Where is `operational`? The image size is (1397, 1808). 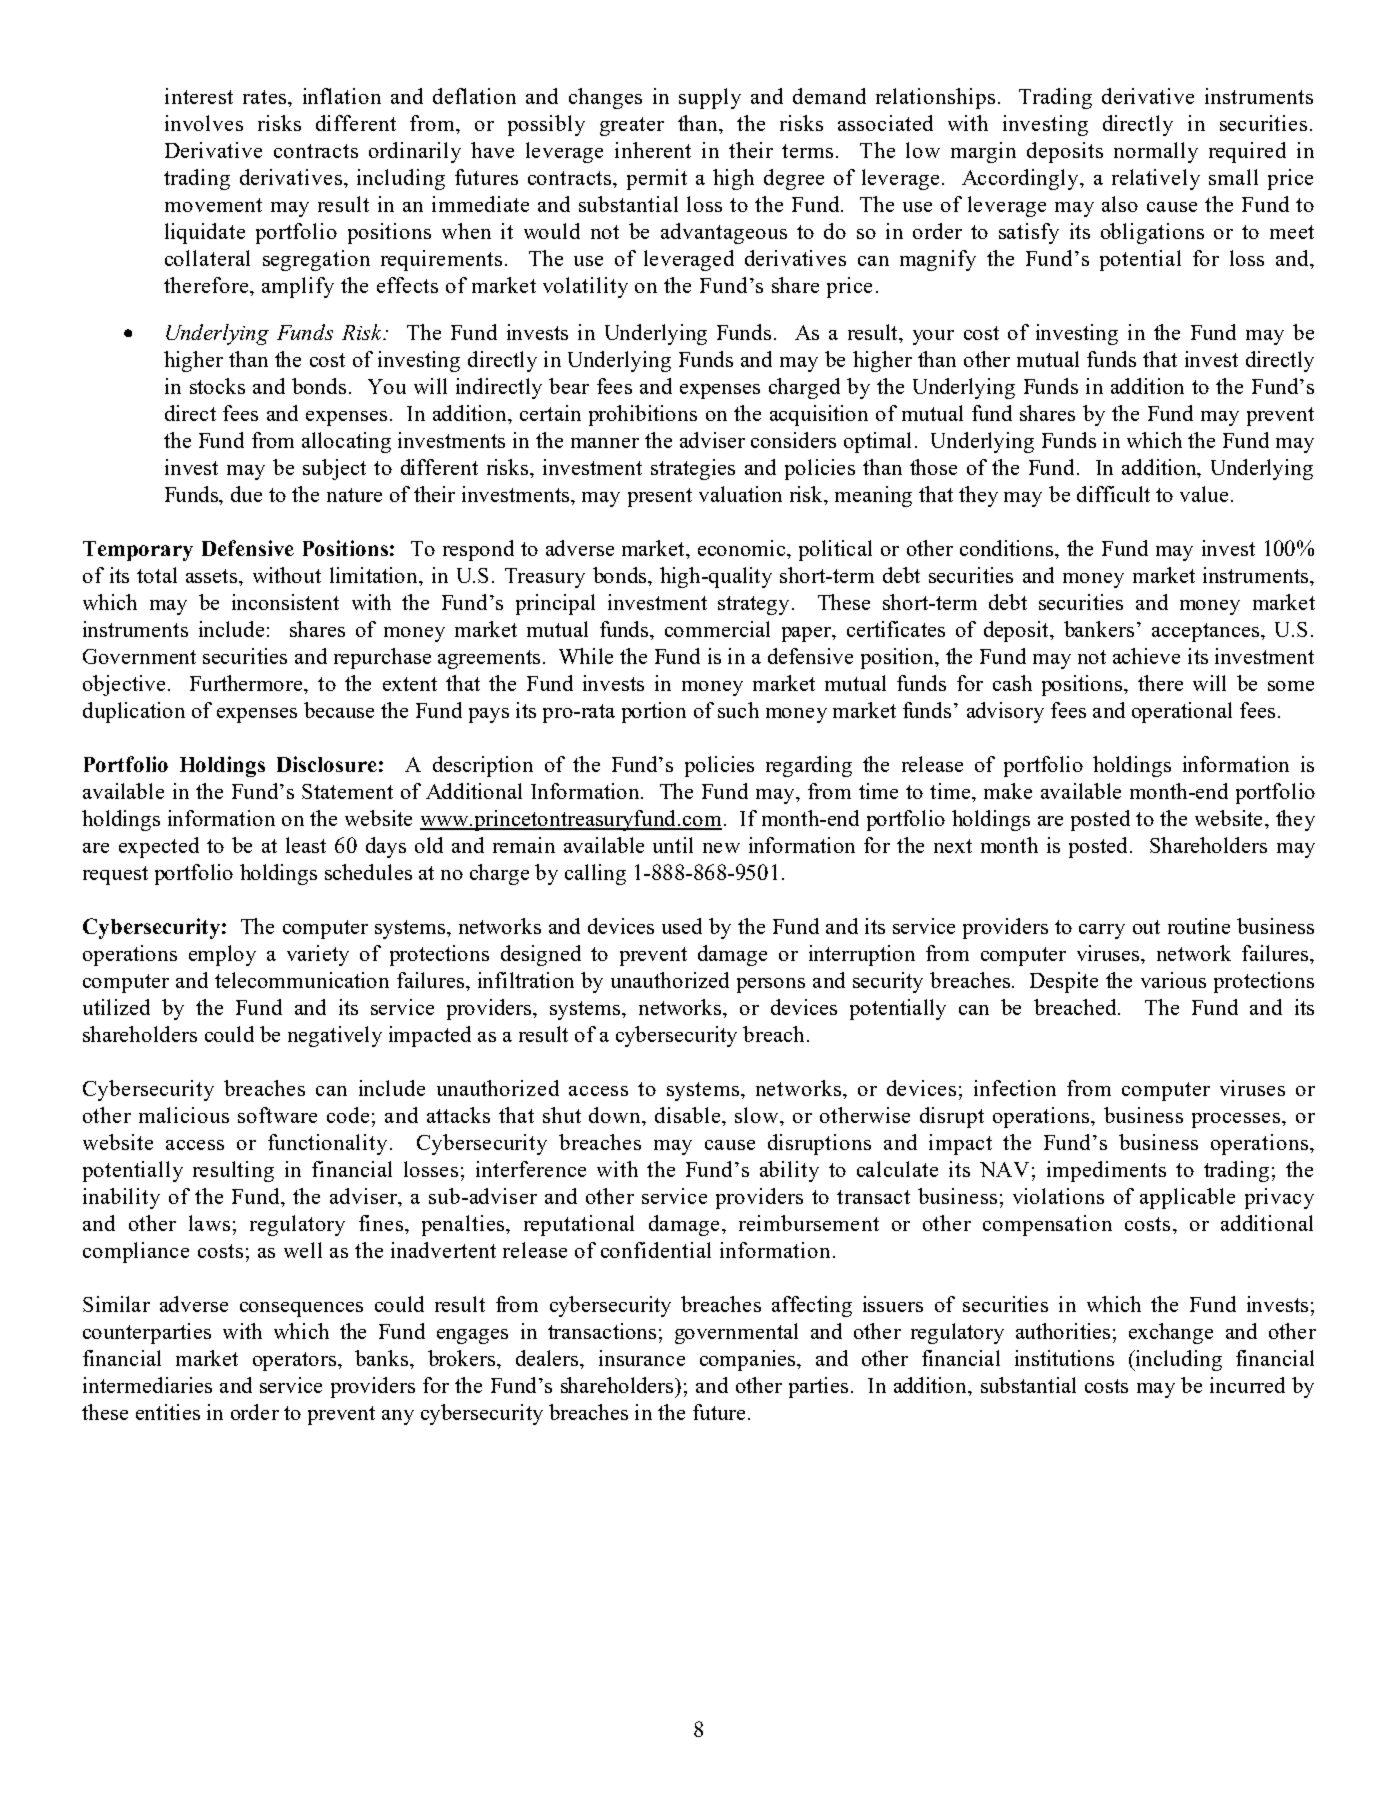 operational is located at coordinates (1182, 712).
